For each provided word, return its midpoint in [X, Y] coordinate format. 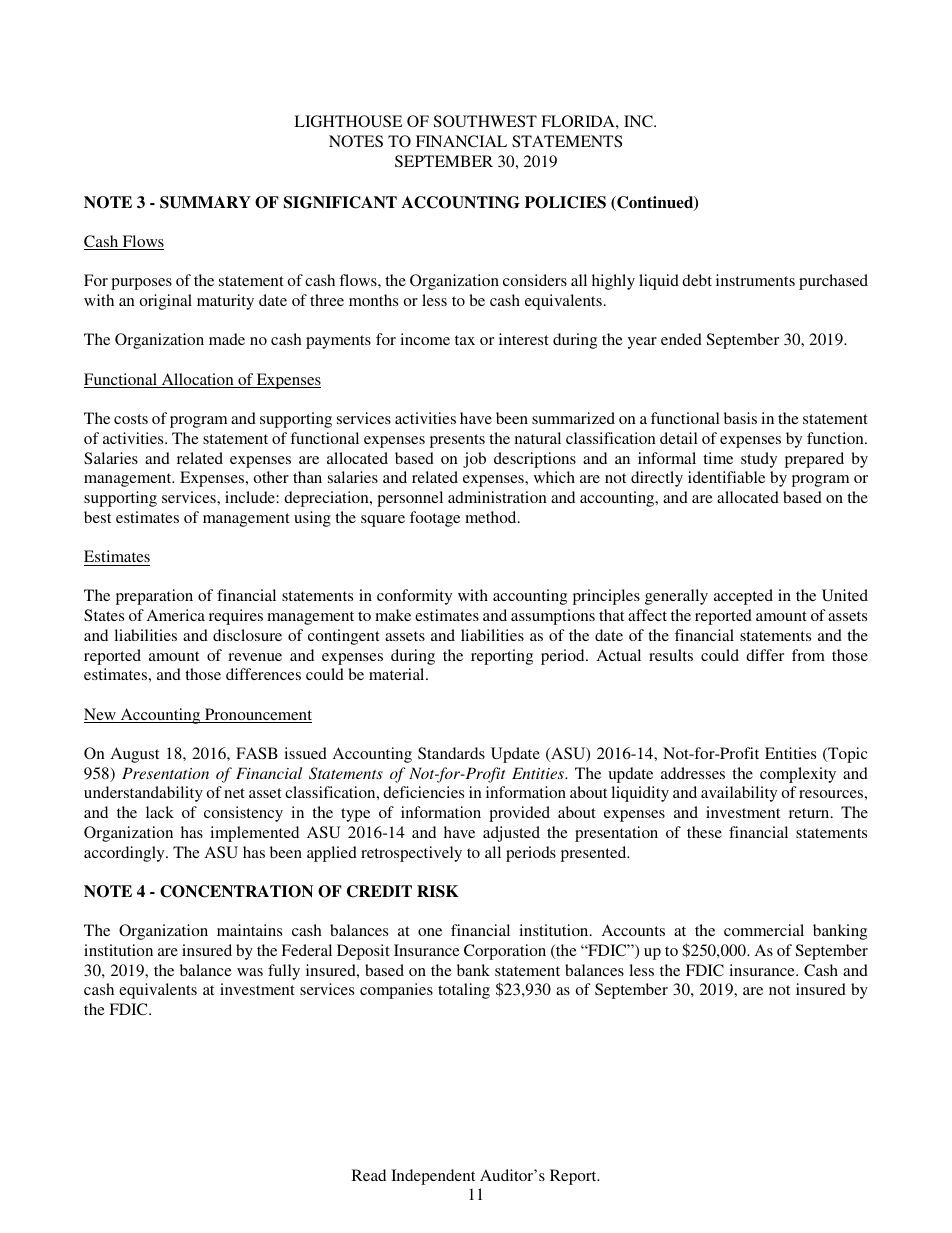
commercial [764, 930]
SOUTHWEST [485, 121]
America [176, 615]
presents [457, 441]
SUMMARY [205, 202]
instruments [755, 280]
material [398, 674]
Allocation [197, 380]
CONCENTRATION [236, 891]
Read [369, 1175]
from [808, 655]
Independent [433, 1177]
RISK [438, 891]
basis [740, 418]
